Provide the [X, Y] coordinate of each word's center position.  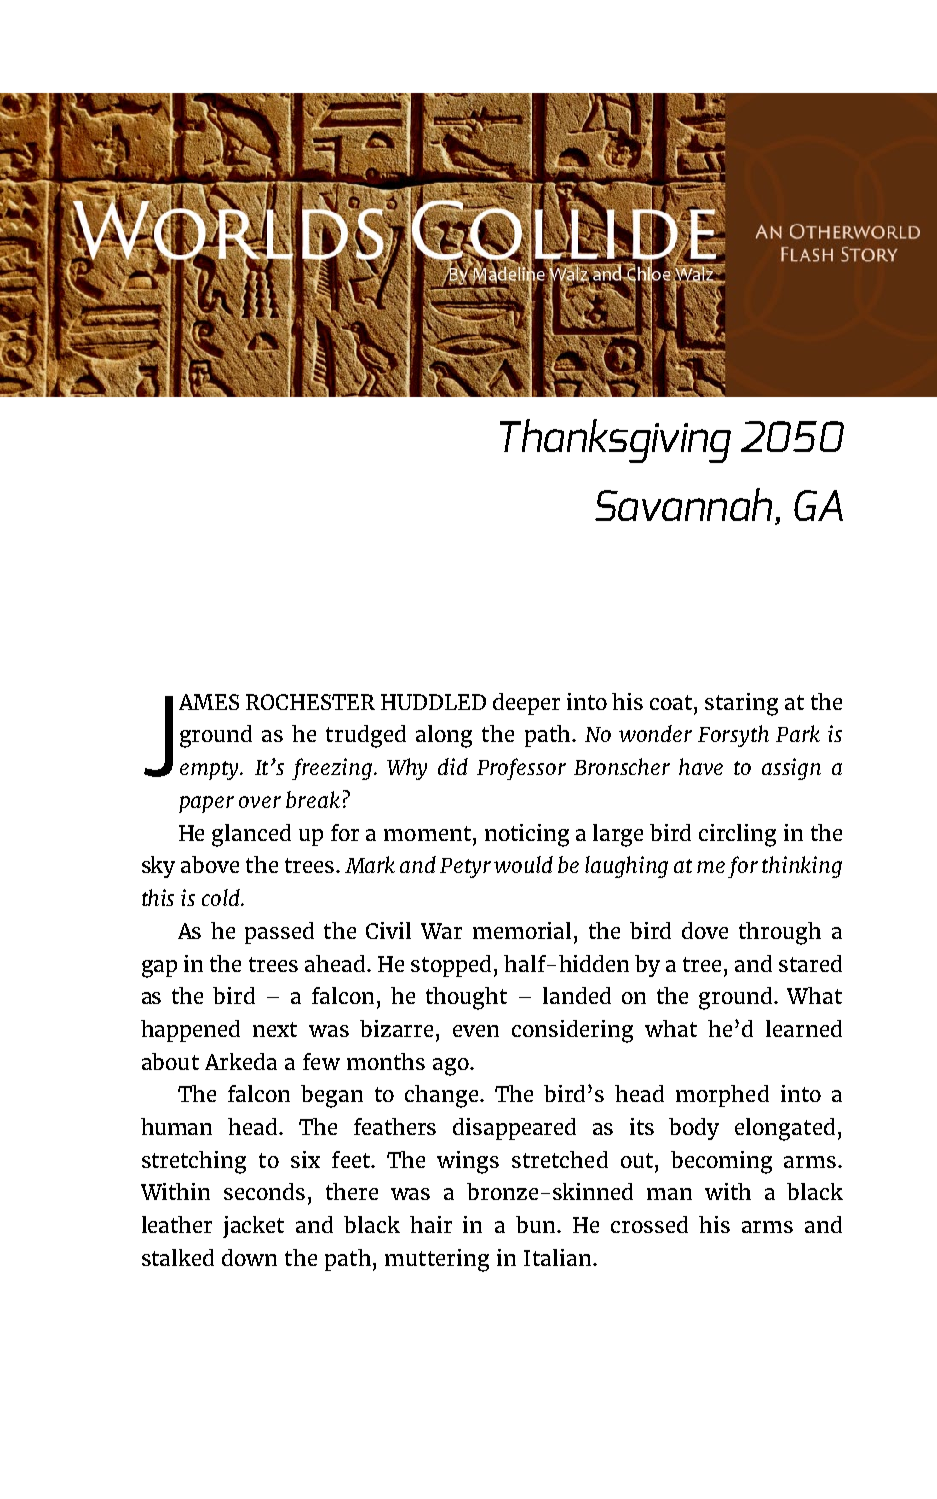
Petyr [465, 868]
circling [737, 835]
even [476, 1031]
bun [537, 1224]
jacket [253, 1227]
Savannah [683, 504]
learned [804, 1028]
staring [741, 704]
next [275, 1029]
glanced [251, 835]
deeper [526, 704]
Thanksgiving [615, 441]
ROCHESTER [310, 702]
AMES [209, 702]
